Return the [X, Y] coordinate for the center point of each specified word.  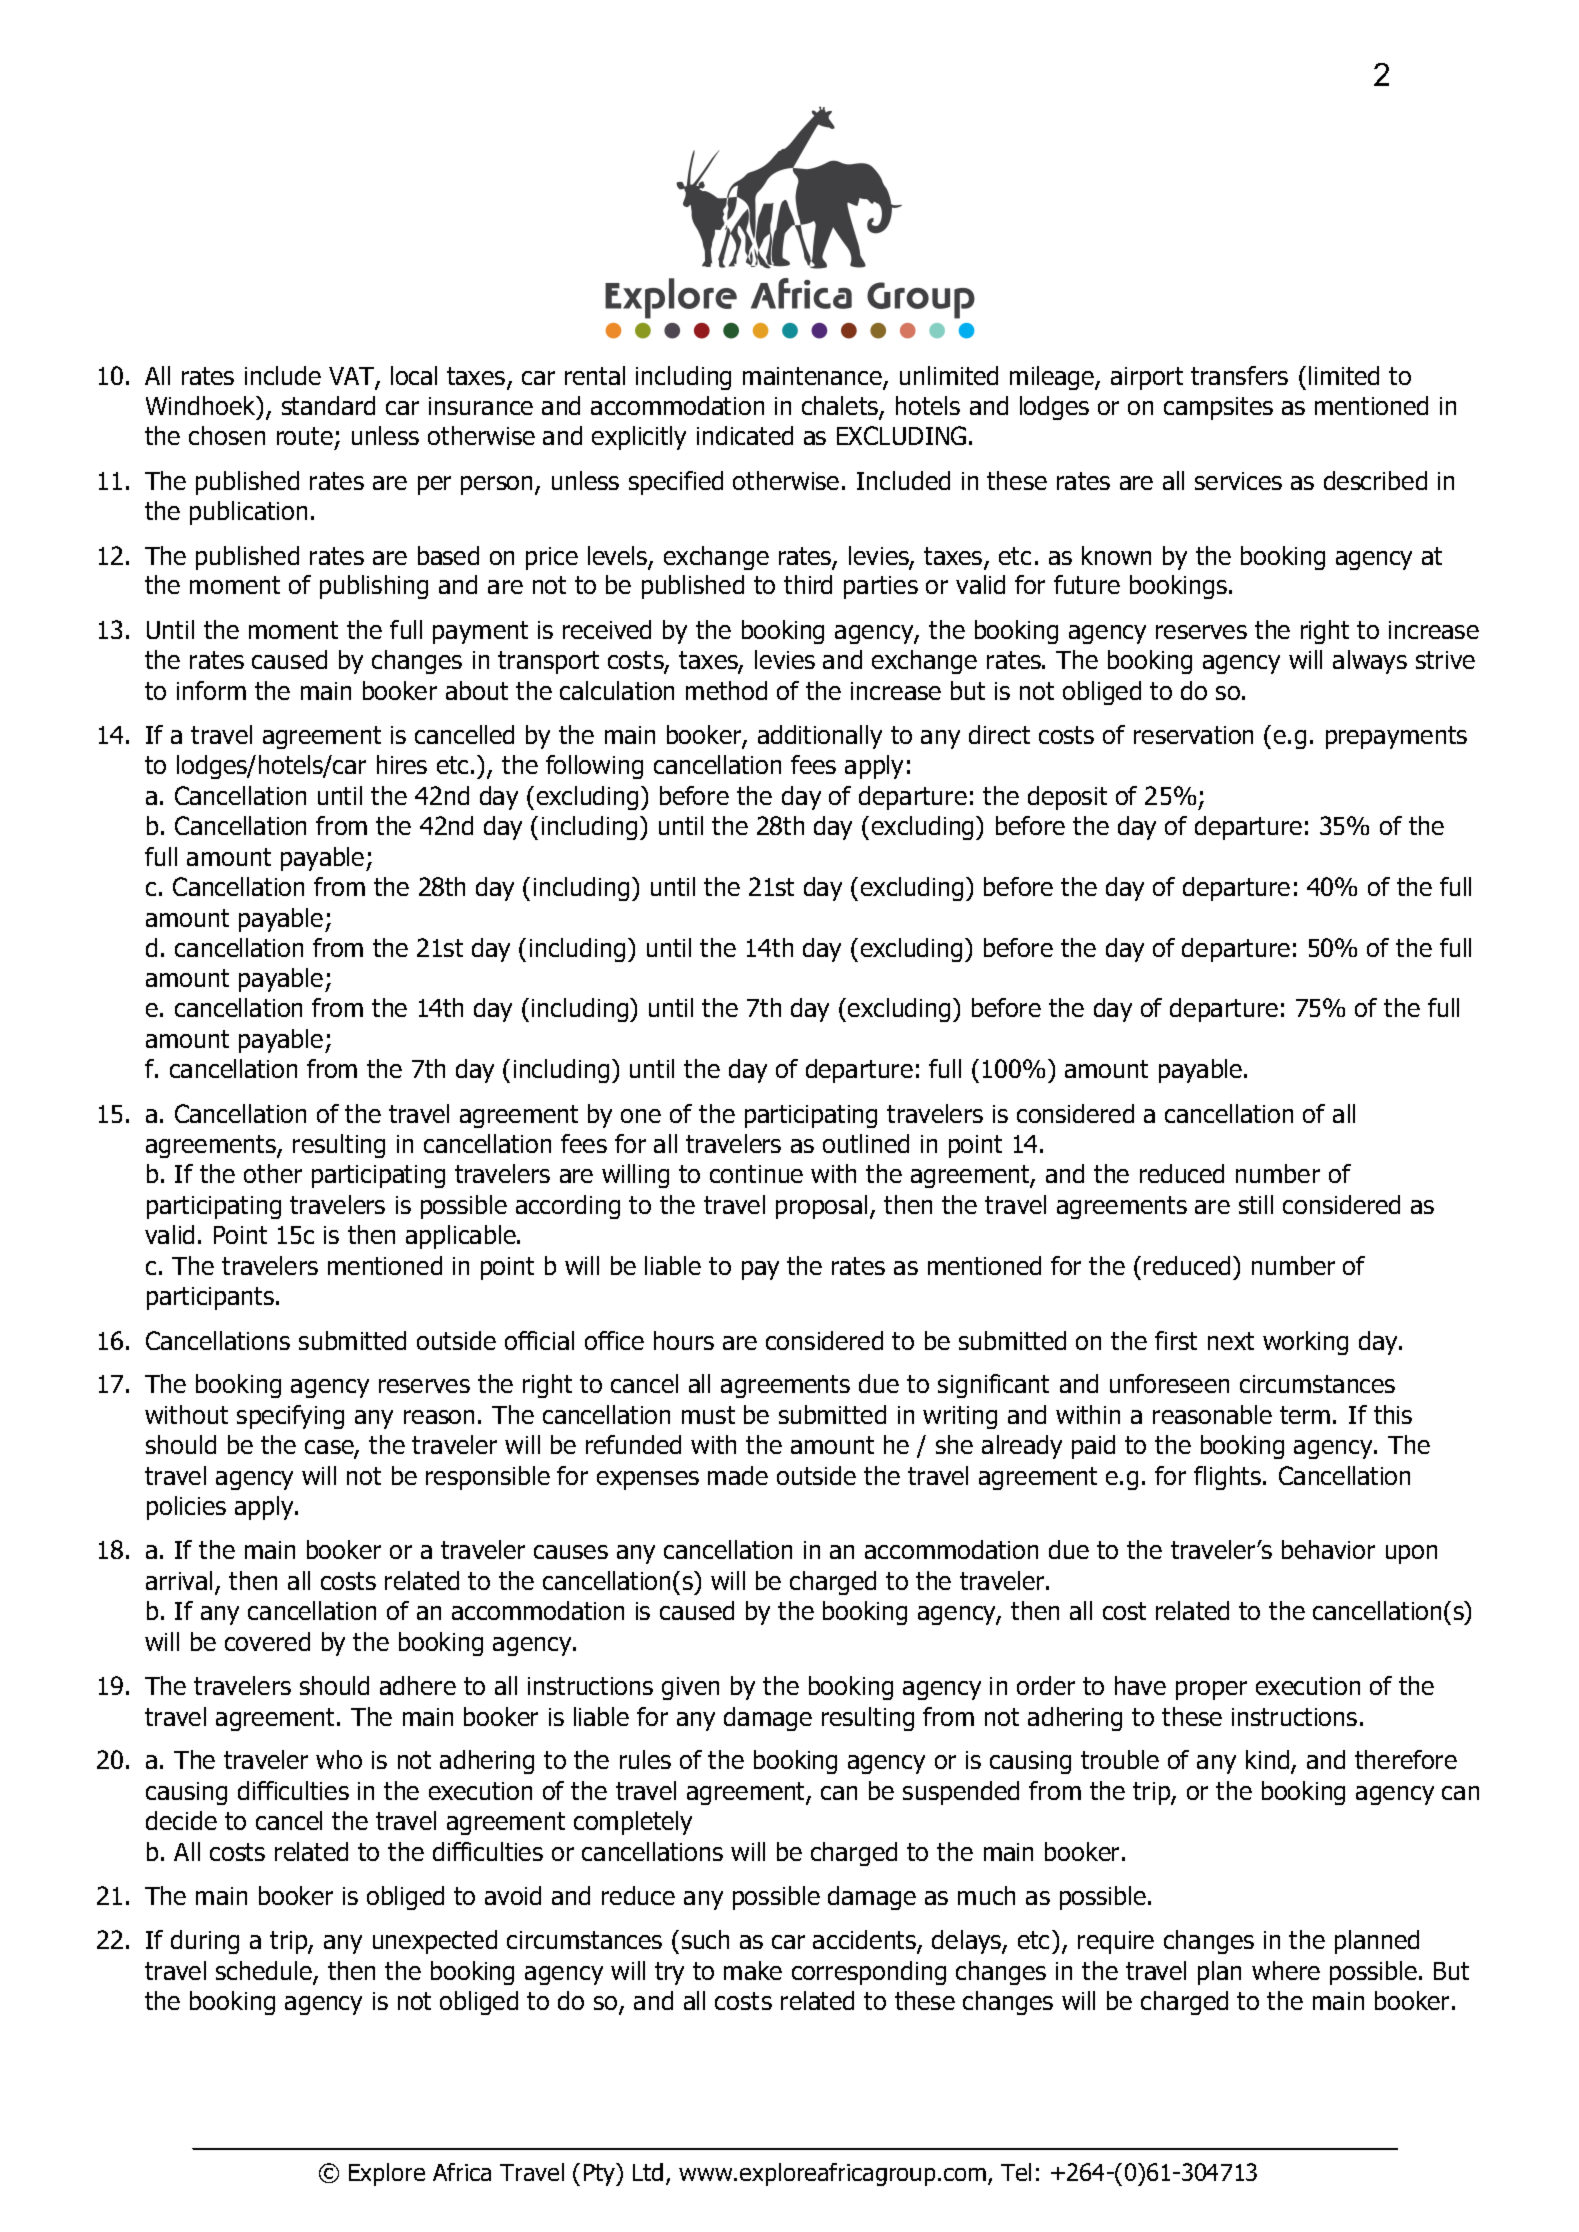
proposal [821, 1207]
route [305, 436]
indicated [745, 435]
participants [210, 1298]
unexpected [435, 1942]
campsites [1218, 408]
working [1305, 1343]
